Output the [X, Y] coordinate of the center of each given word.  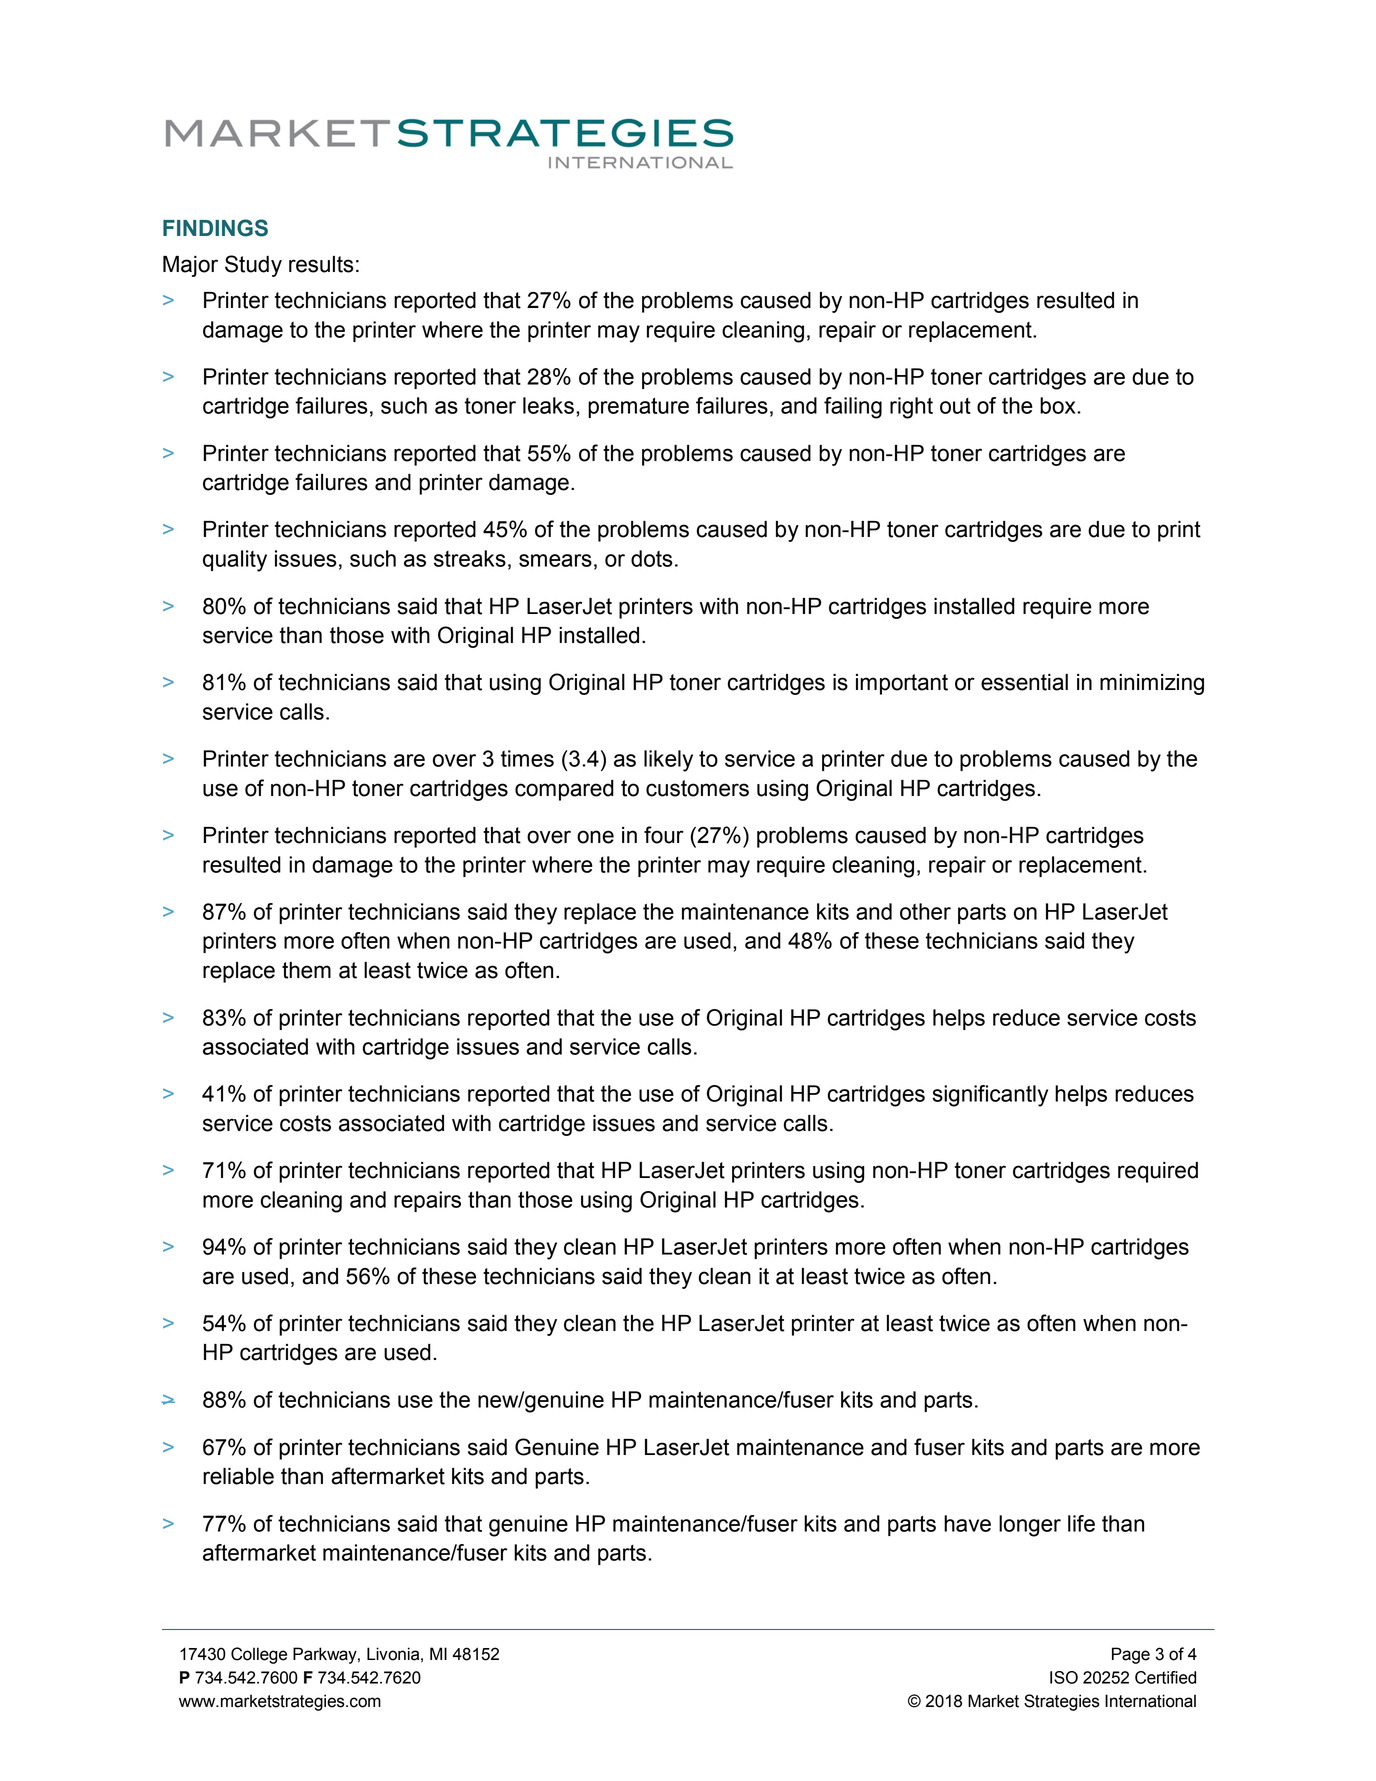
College [259, 1655]
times [527, 758]
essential [1024, 682]
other [925, 911]
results [321, 264]
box [1059, 405]
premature [638, 408]
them [306, 970]
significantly [990, 1096]
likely [668, 761]
